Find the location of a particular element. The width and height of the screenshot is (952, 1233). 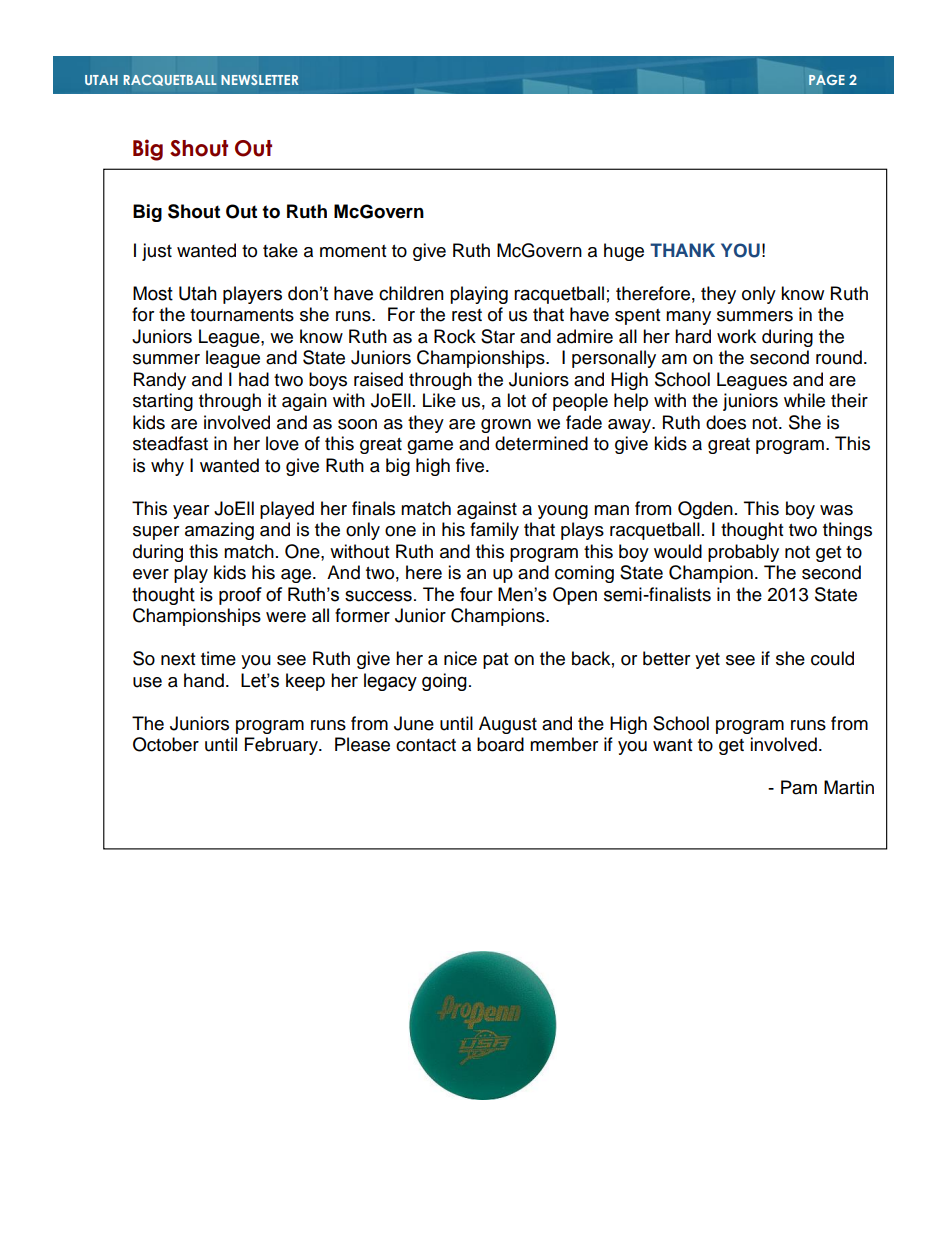

rest is located at coordinates (467, 315).
